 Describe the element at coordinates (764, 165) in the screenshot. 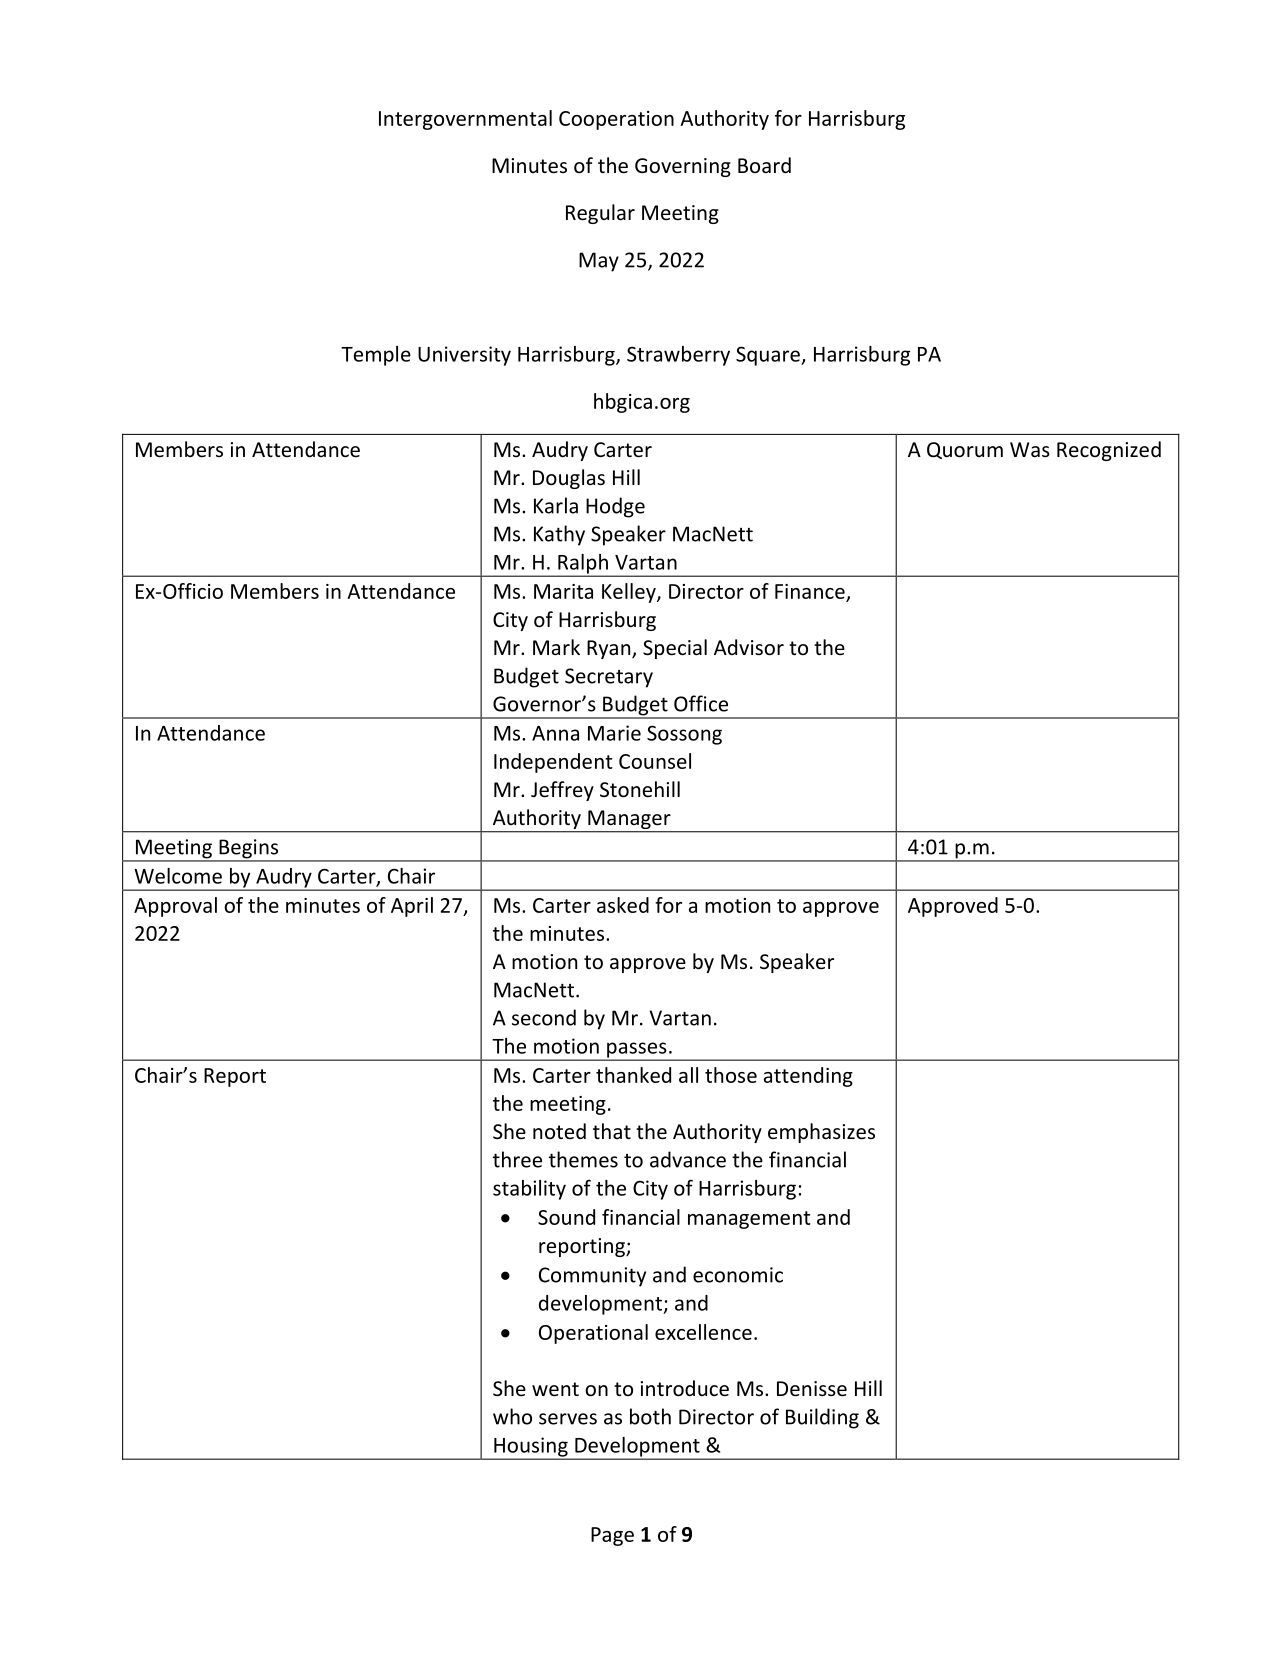

I see `Board` at that location.
